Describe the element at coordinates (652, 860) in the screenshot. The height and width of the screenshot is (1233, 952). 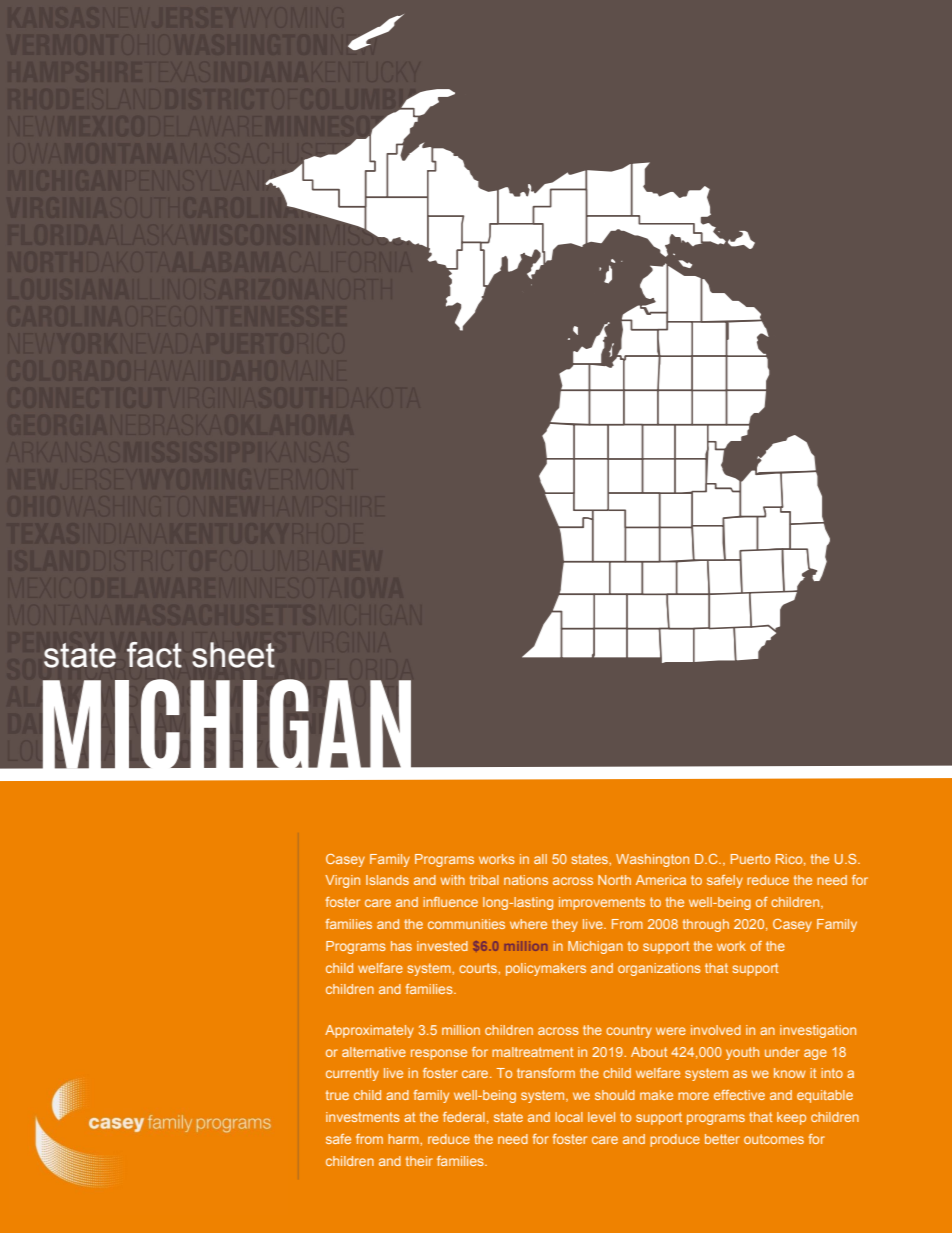
I see `Washington` at that location.
